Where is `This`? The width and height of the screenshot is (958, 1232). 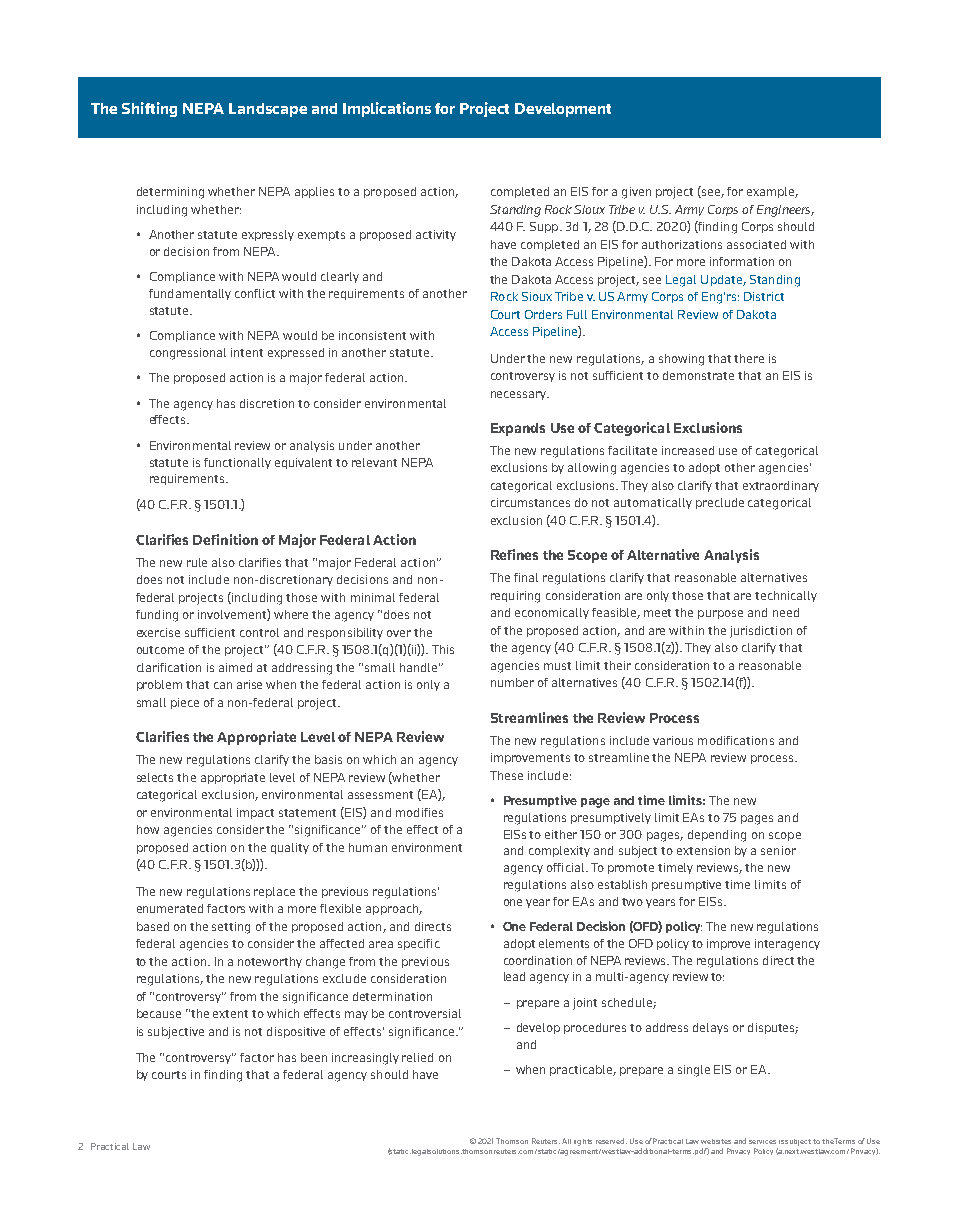 This is located at coordinates (443, 649).
